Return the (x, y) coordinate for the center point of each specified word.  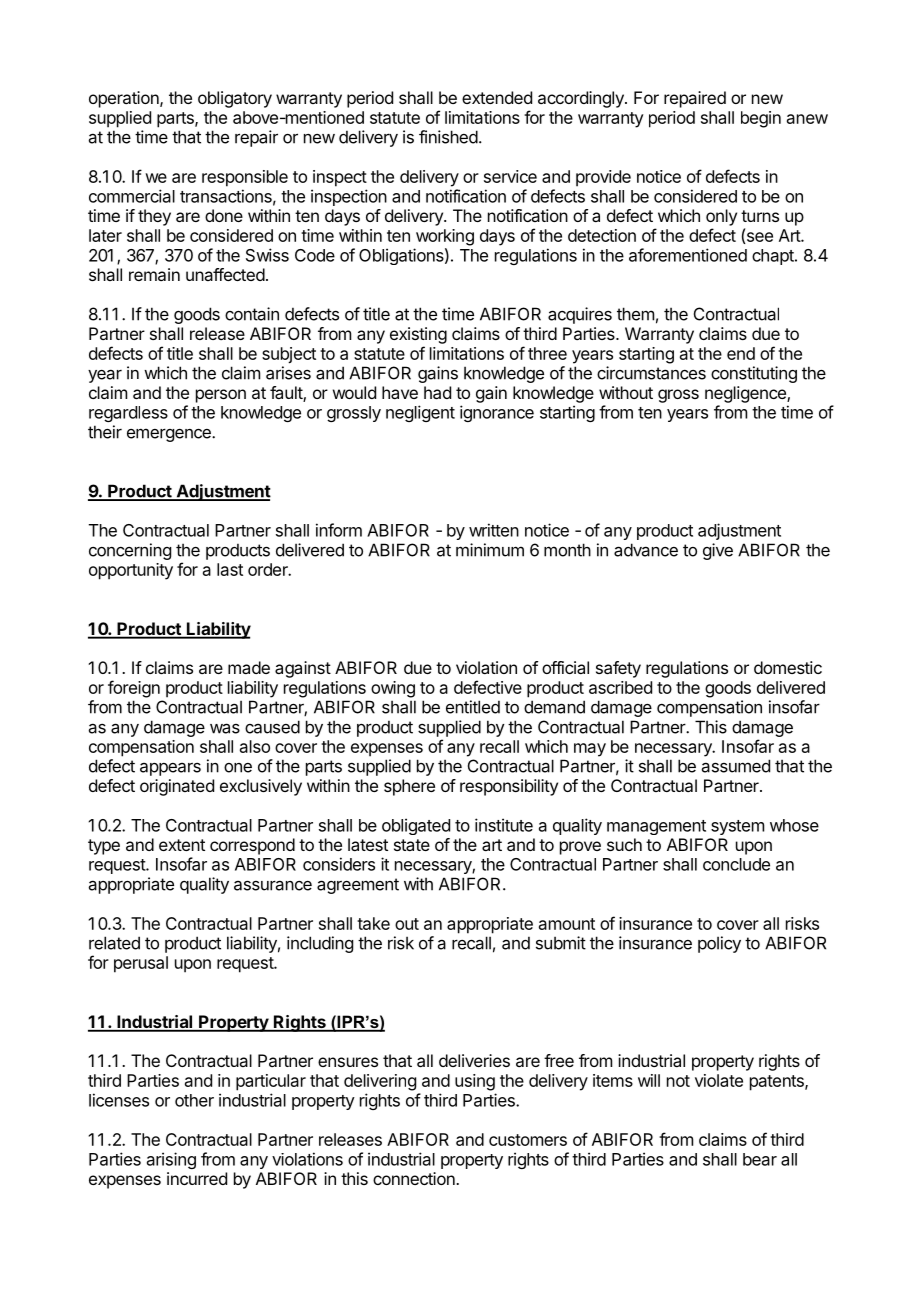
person (221, 396)
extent (182, 845)
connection (415, 1178)
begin (761, 119)
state (412, 845)
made (249, 667)
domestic (788, 667)
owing (393, 689)
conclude (736, 864)
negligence (746, 394)
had (437, 392)
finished (448, 137)
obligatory (235, 99)
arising (171, 1160)
